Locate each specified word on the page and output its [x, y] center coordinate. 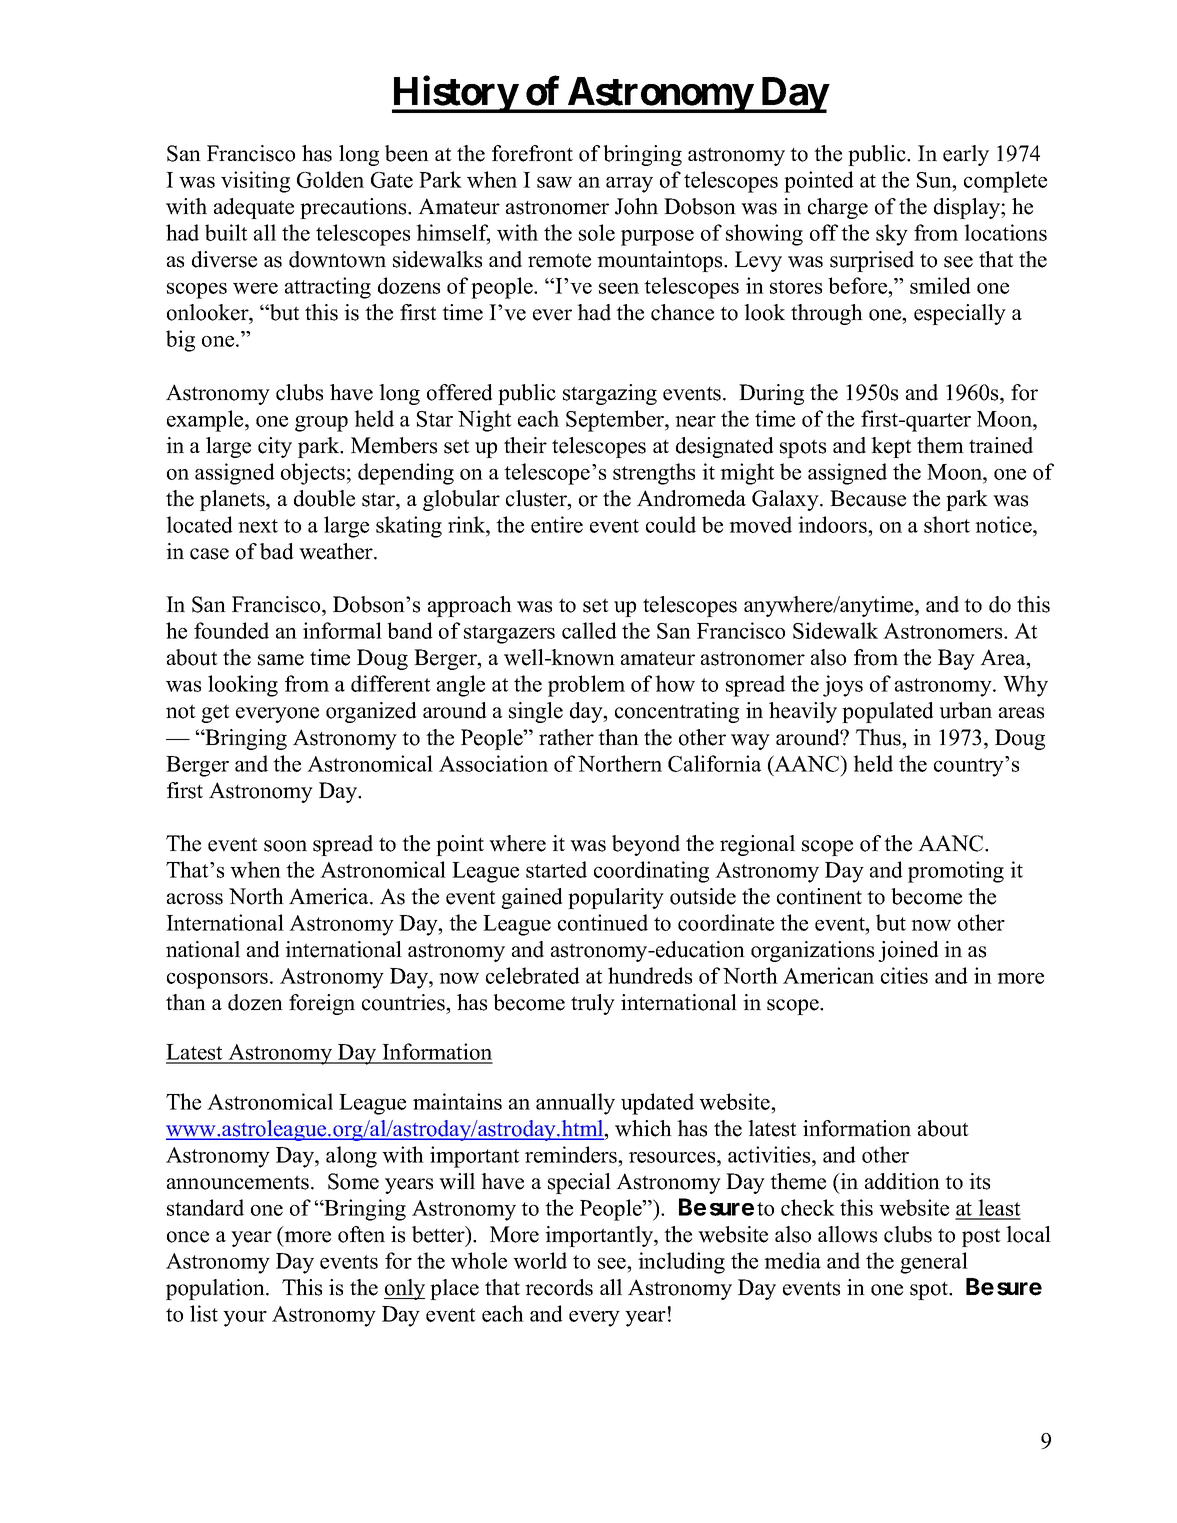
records [559, 1287]
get [215, 713]
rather [566, 737]
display [968, 208]
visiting [255, 182]
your [245, 1319]
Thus [880, 737]
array [629, 185]
